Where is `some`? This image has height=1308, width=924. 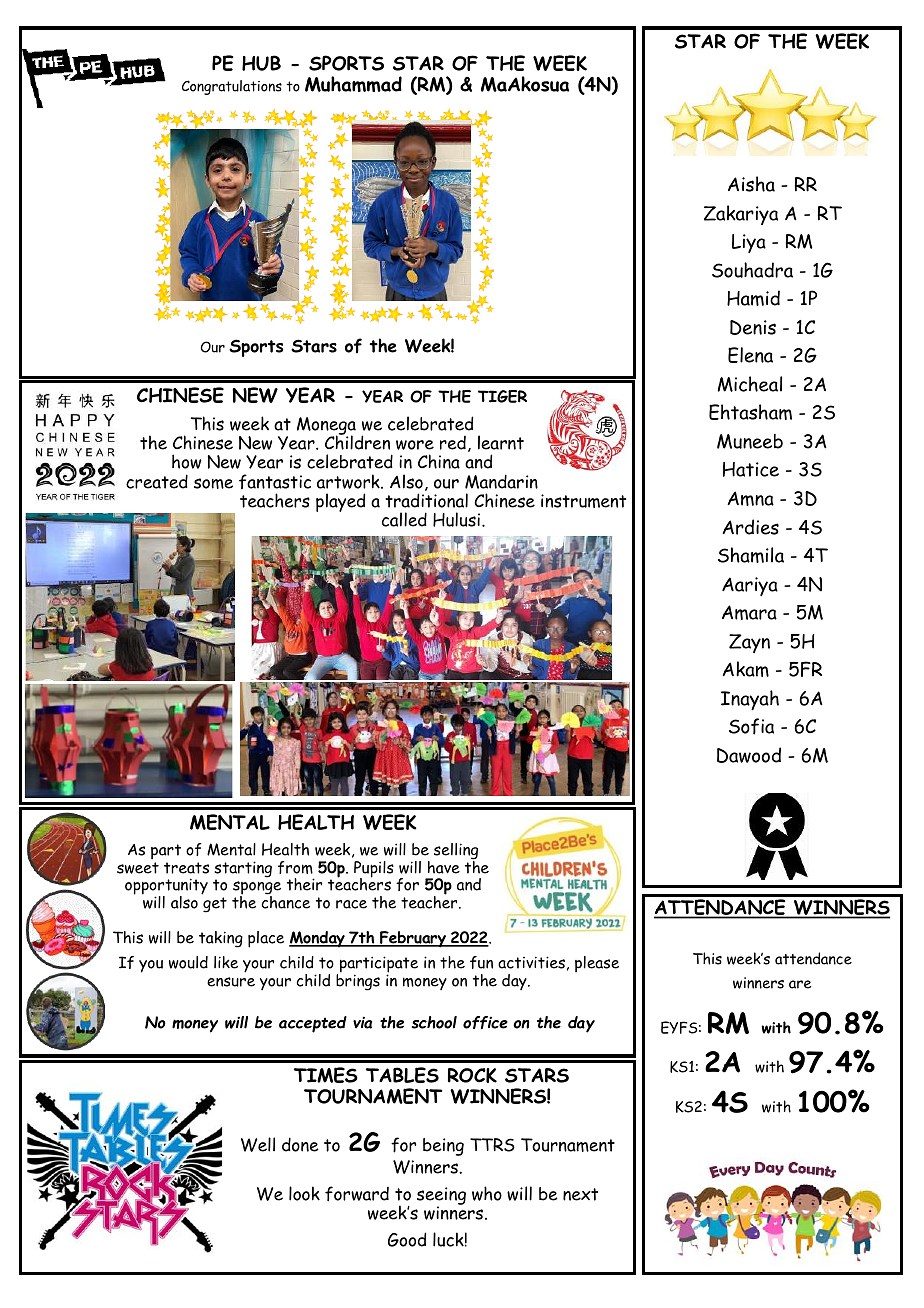
some is located at coordinates (213, 483).
